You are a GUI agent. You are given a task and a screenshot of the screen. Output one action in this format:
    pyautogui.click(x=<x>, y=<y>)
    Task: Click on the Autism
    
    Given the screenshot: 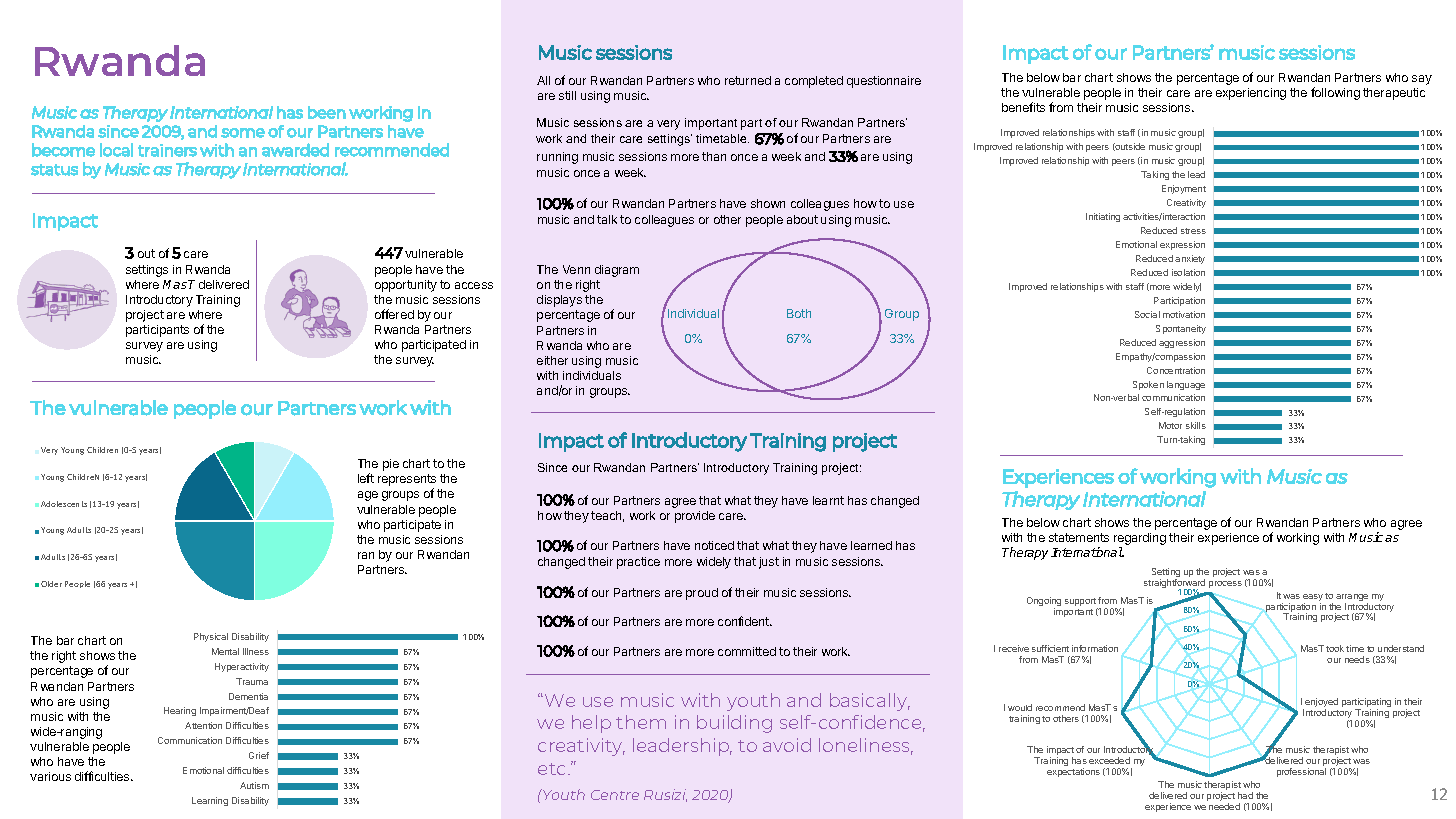 What is the action you would take?
    pyautogui.click(x=254, y=785)
